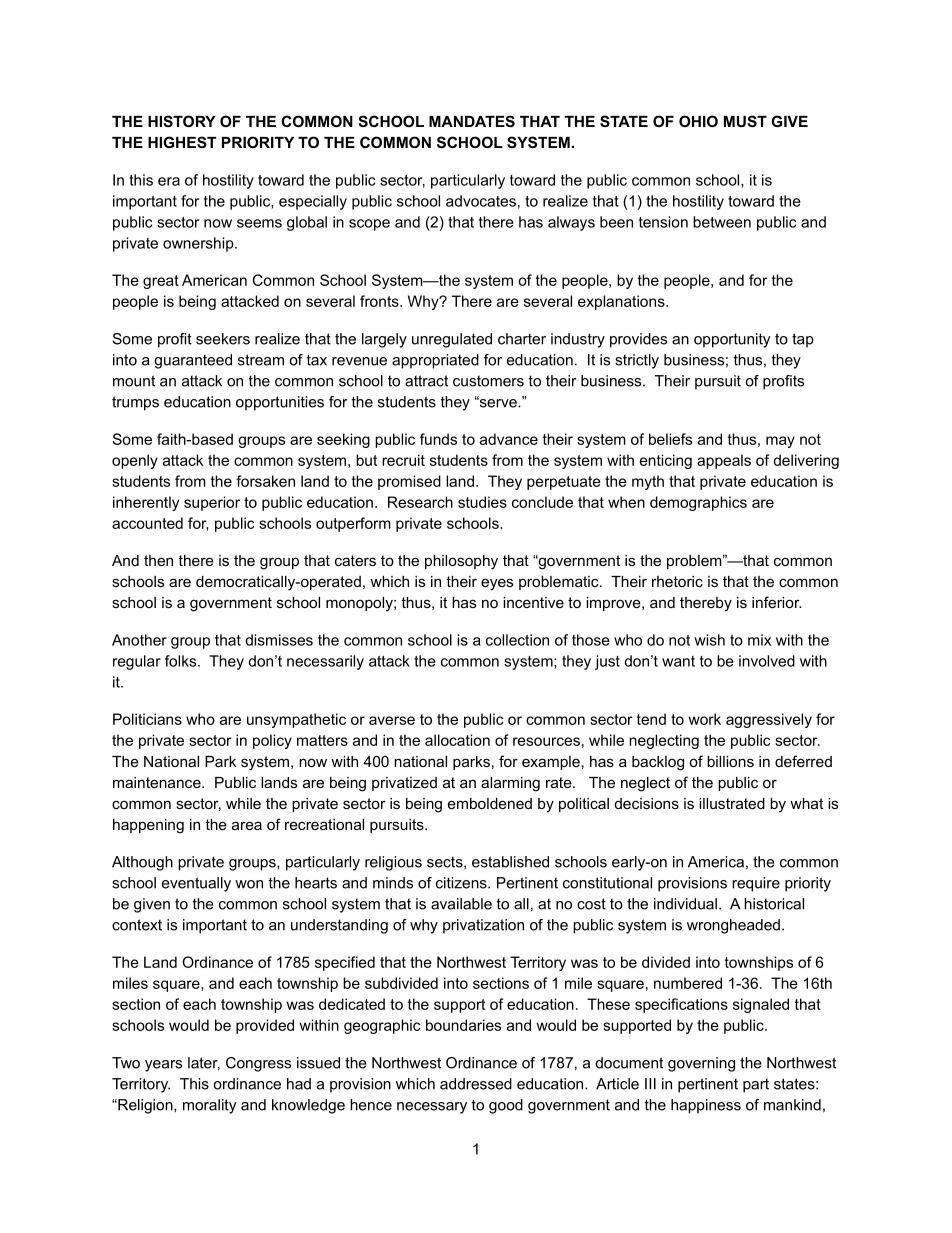 This screenshot has width=952, height=1233. Describe the element at coordinates (204, 1064) in the screenshot. I see `later` at that location.
